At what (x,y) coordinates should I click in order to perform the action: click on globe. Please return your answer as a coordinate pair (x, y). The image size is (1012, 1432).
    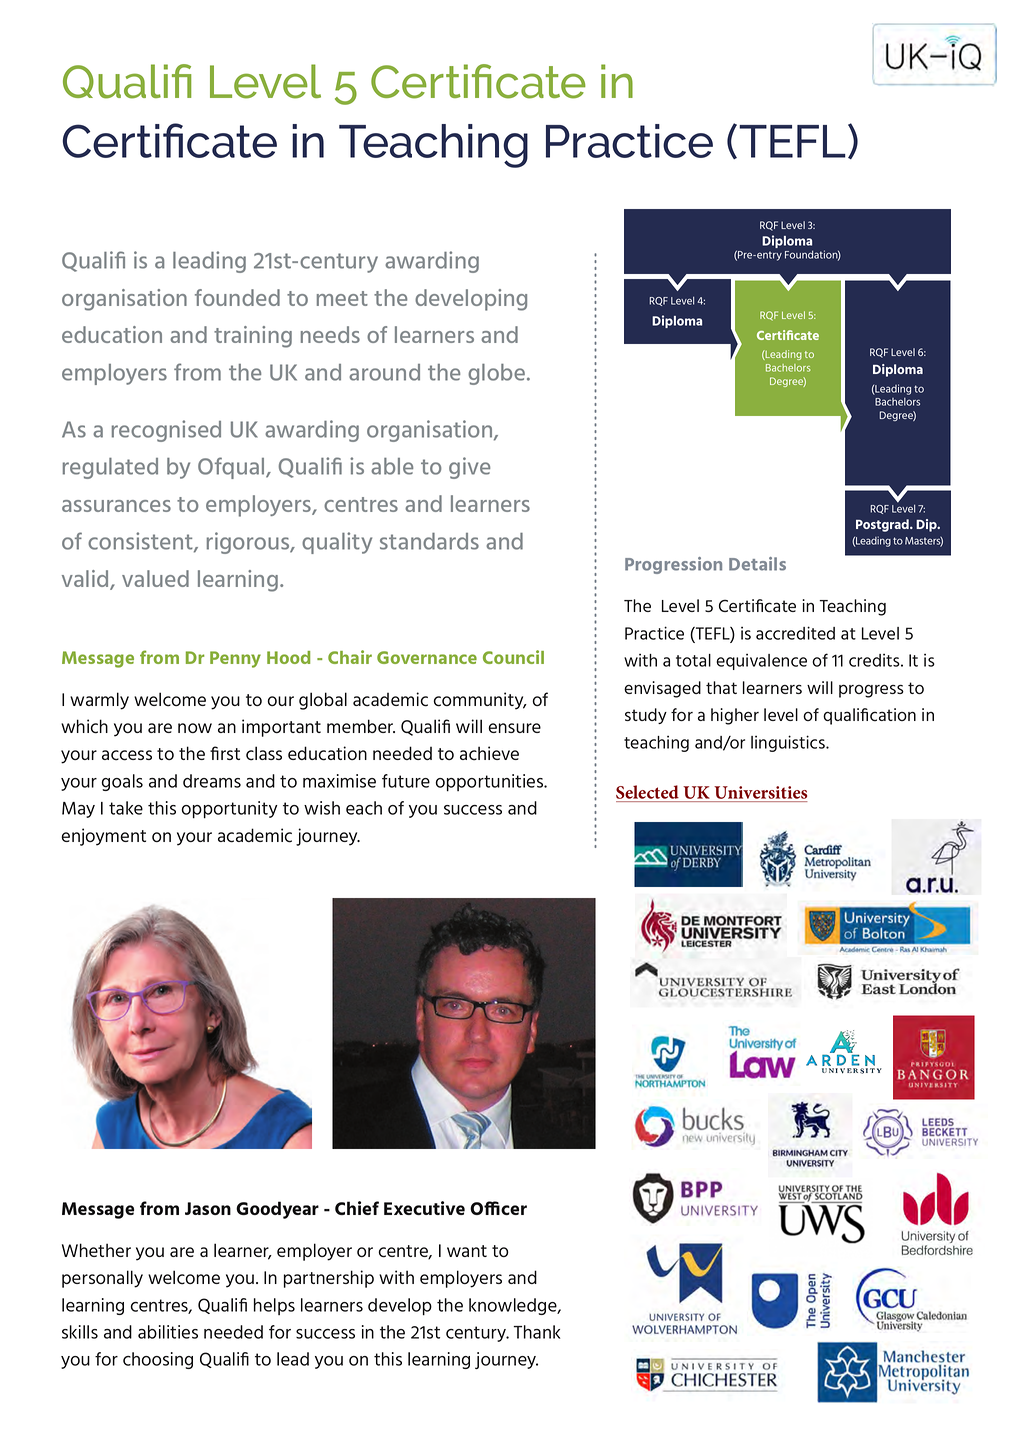
    Looking at the image, I should click on (498, 374).
